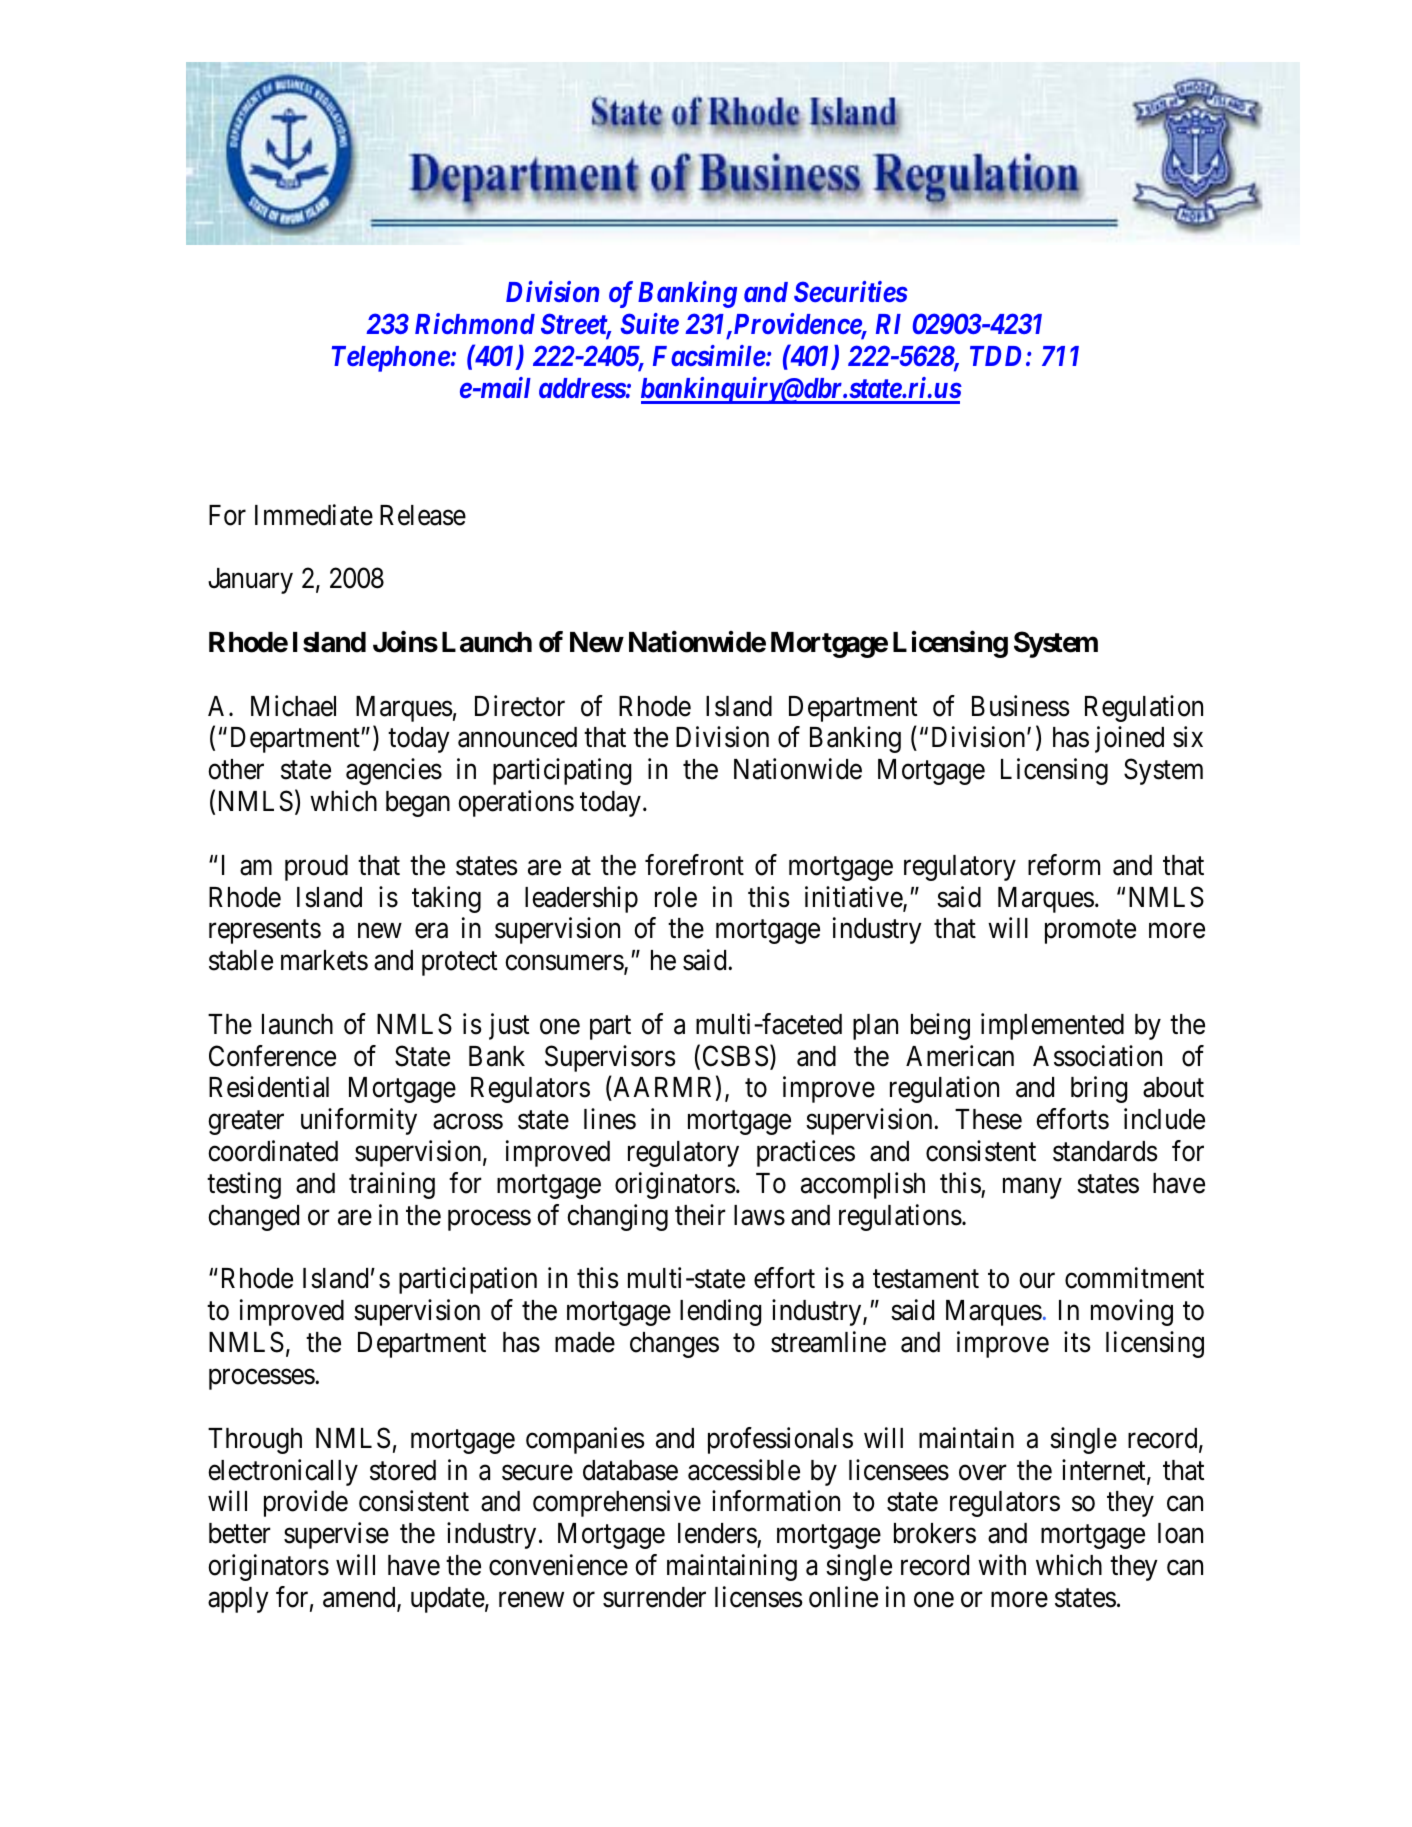 The image size is (1412, 1827). What do you see at coordinates (1037, 1281) in the document?
I see `our` at bounding box center [1037, 1281].
